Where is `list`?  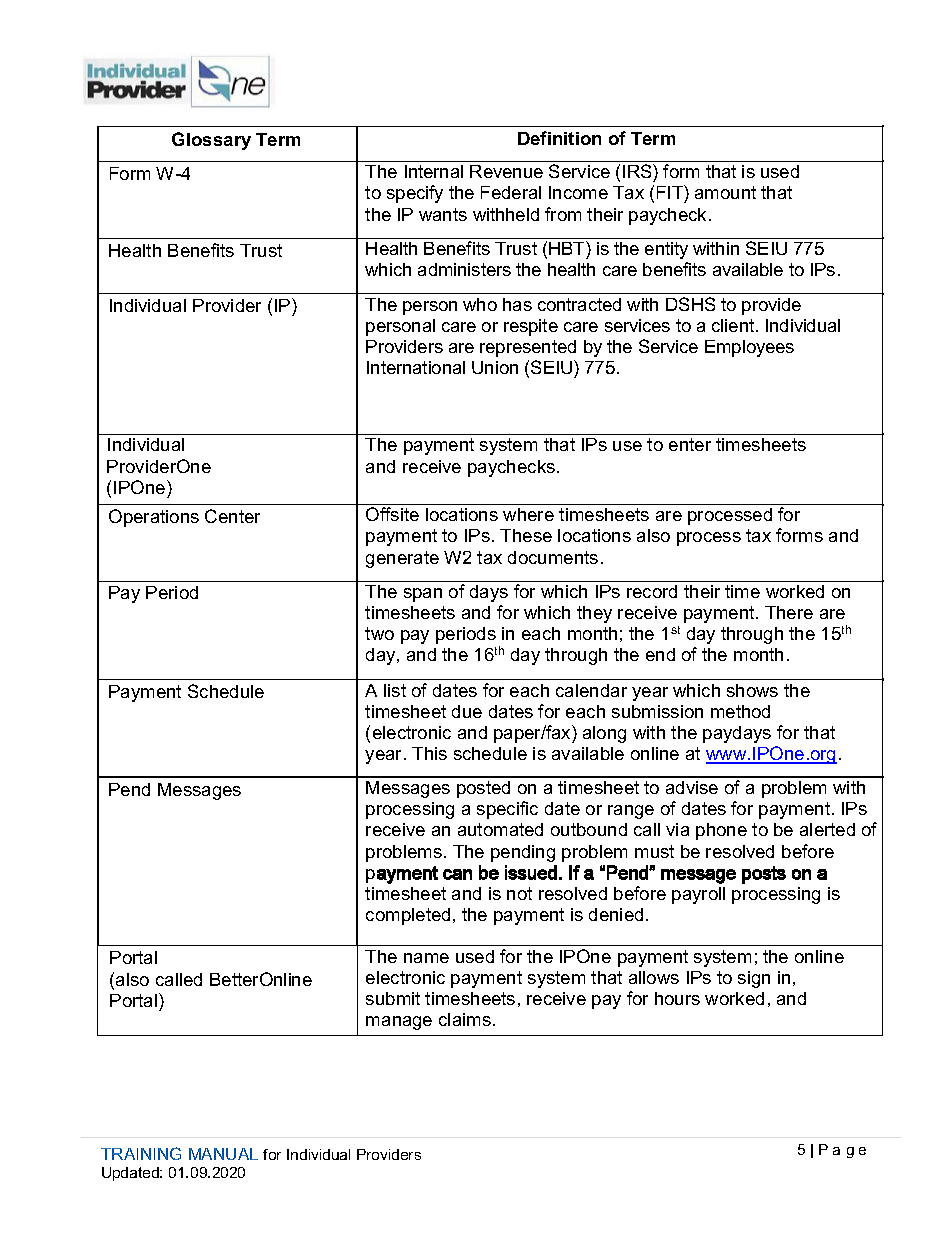
list is located at coordinates (395, 690).
